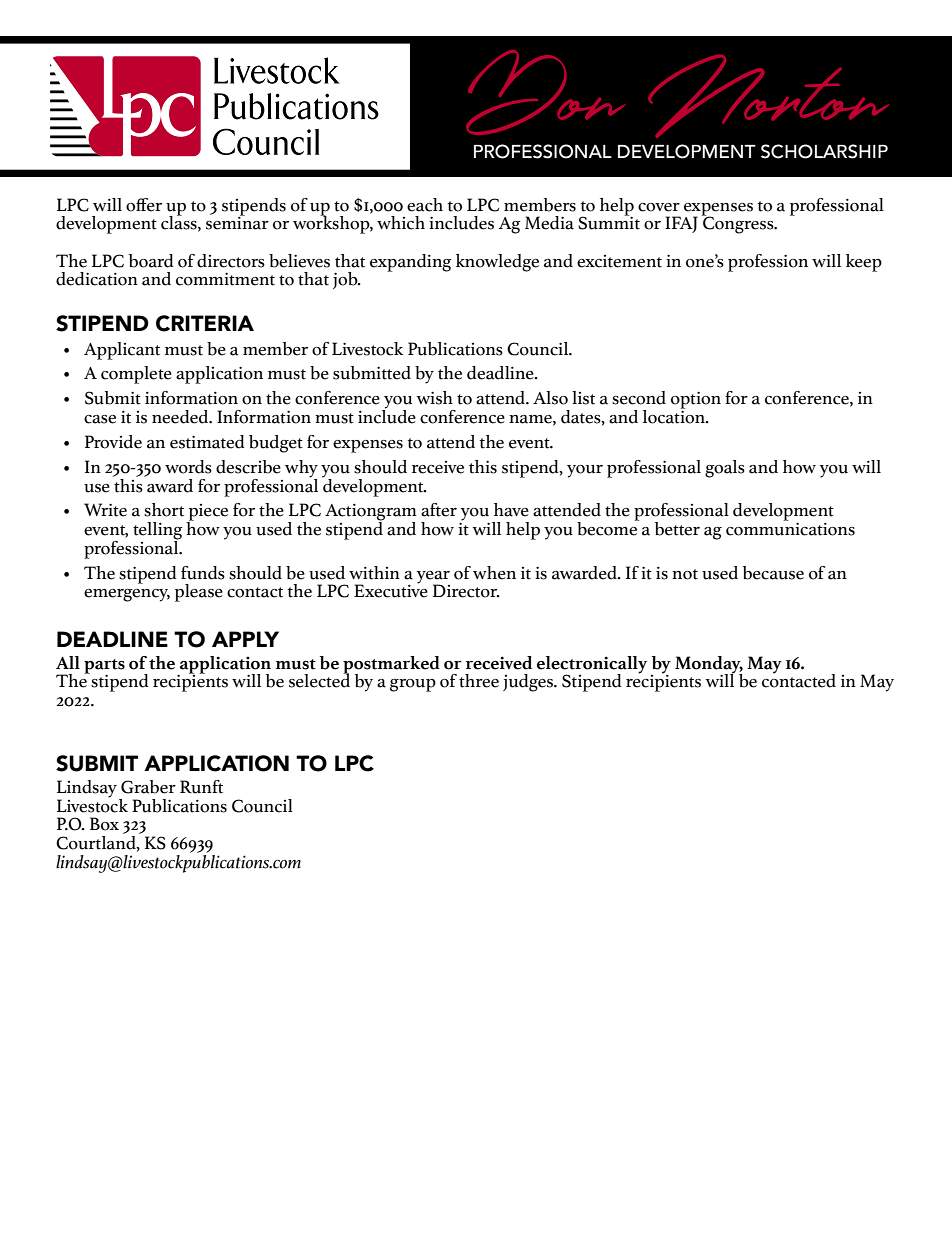 This image has height=1233, width=952. I want to click on three, so click(479, 681).
